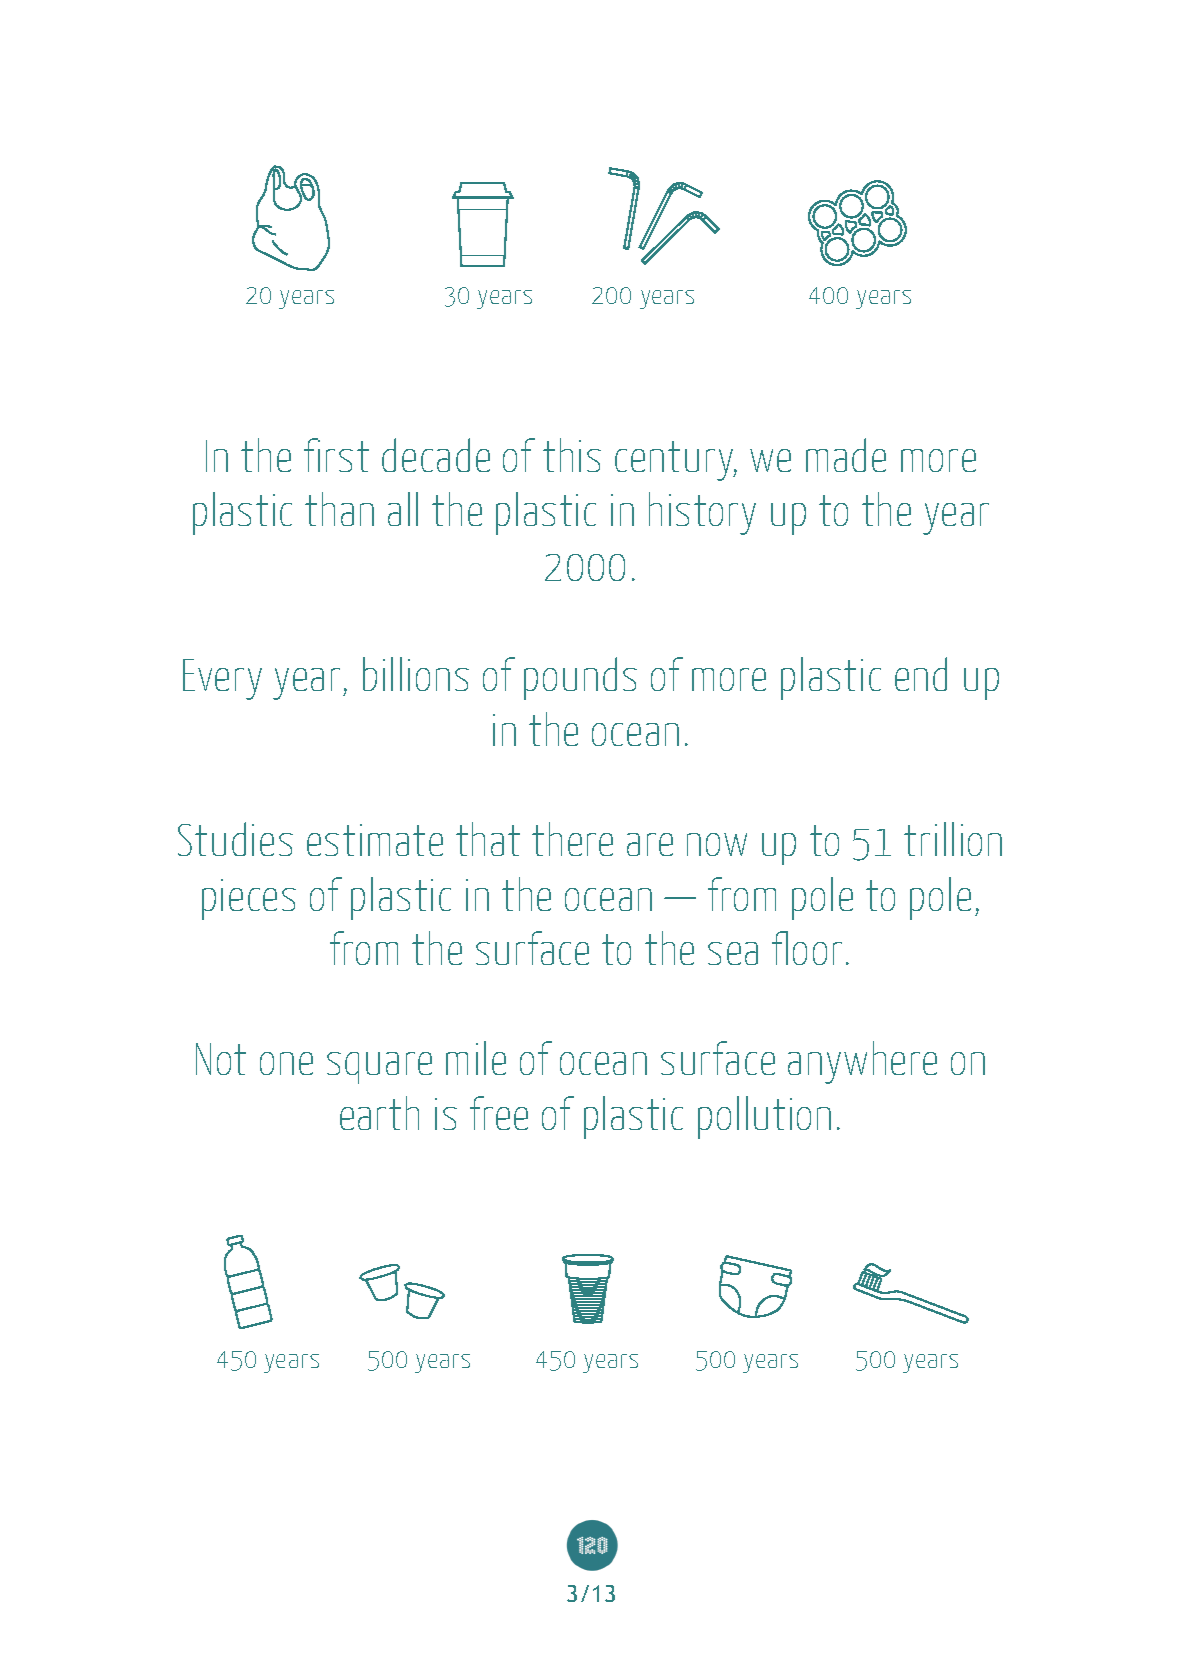  What do you see at coordinates (921, 674) in the screenshot?
I see `end` at bounding box center [921, 674].
